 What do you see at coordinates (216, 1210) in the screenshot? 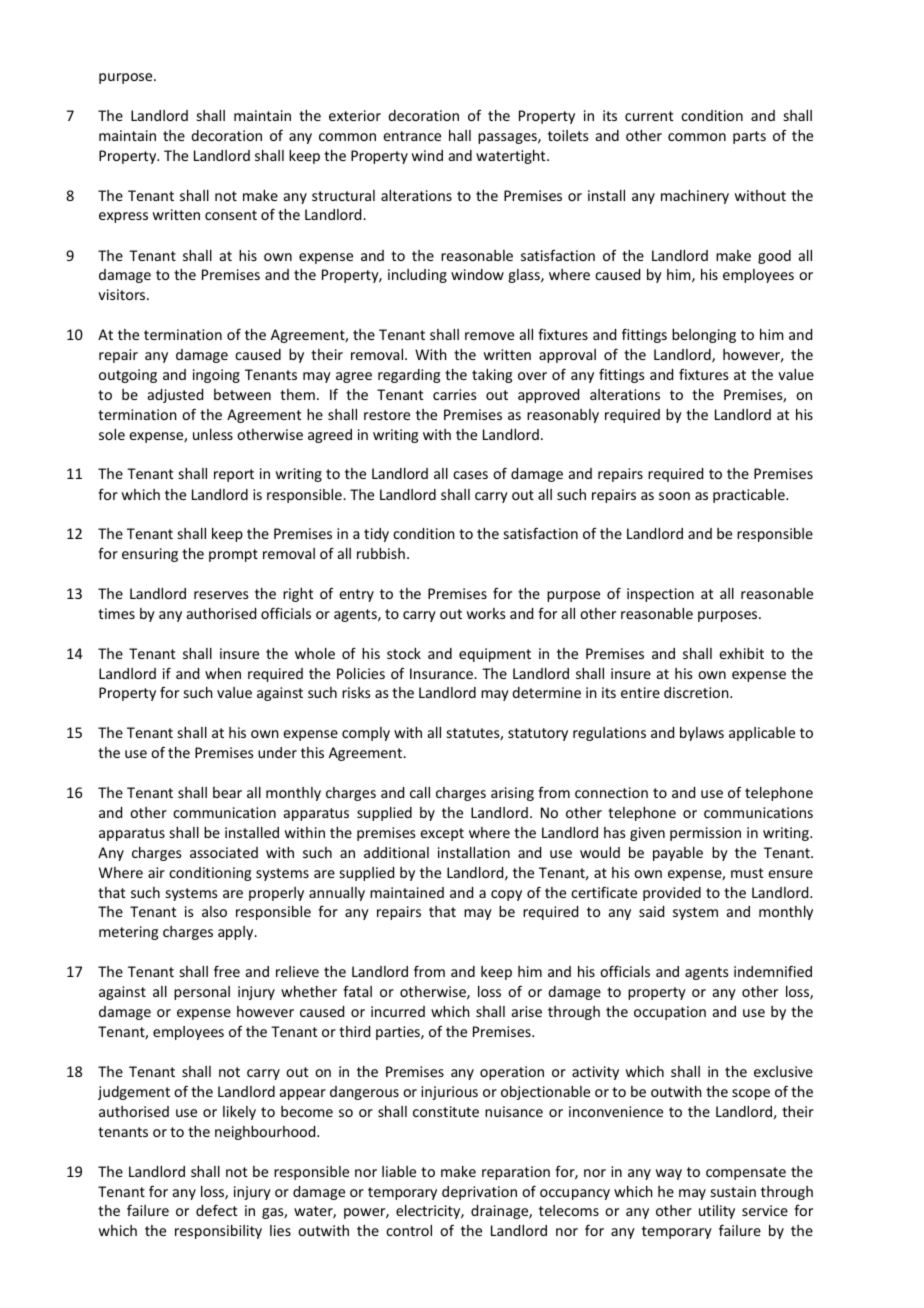
I see `defect` at bounding box center [216, 1210].
